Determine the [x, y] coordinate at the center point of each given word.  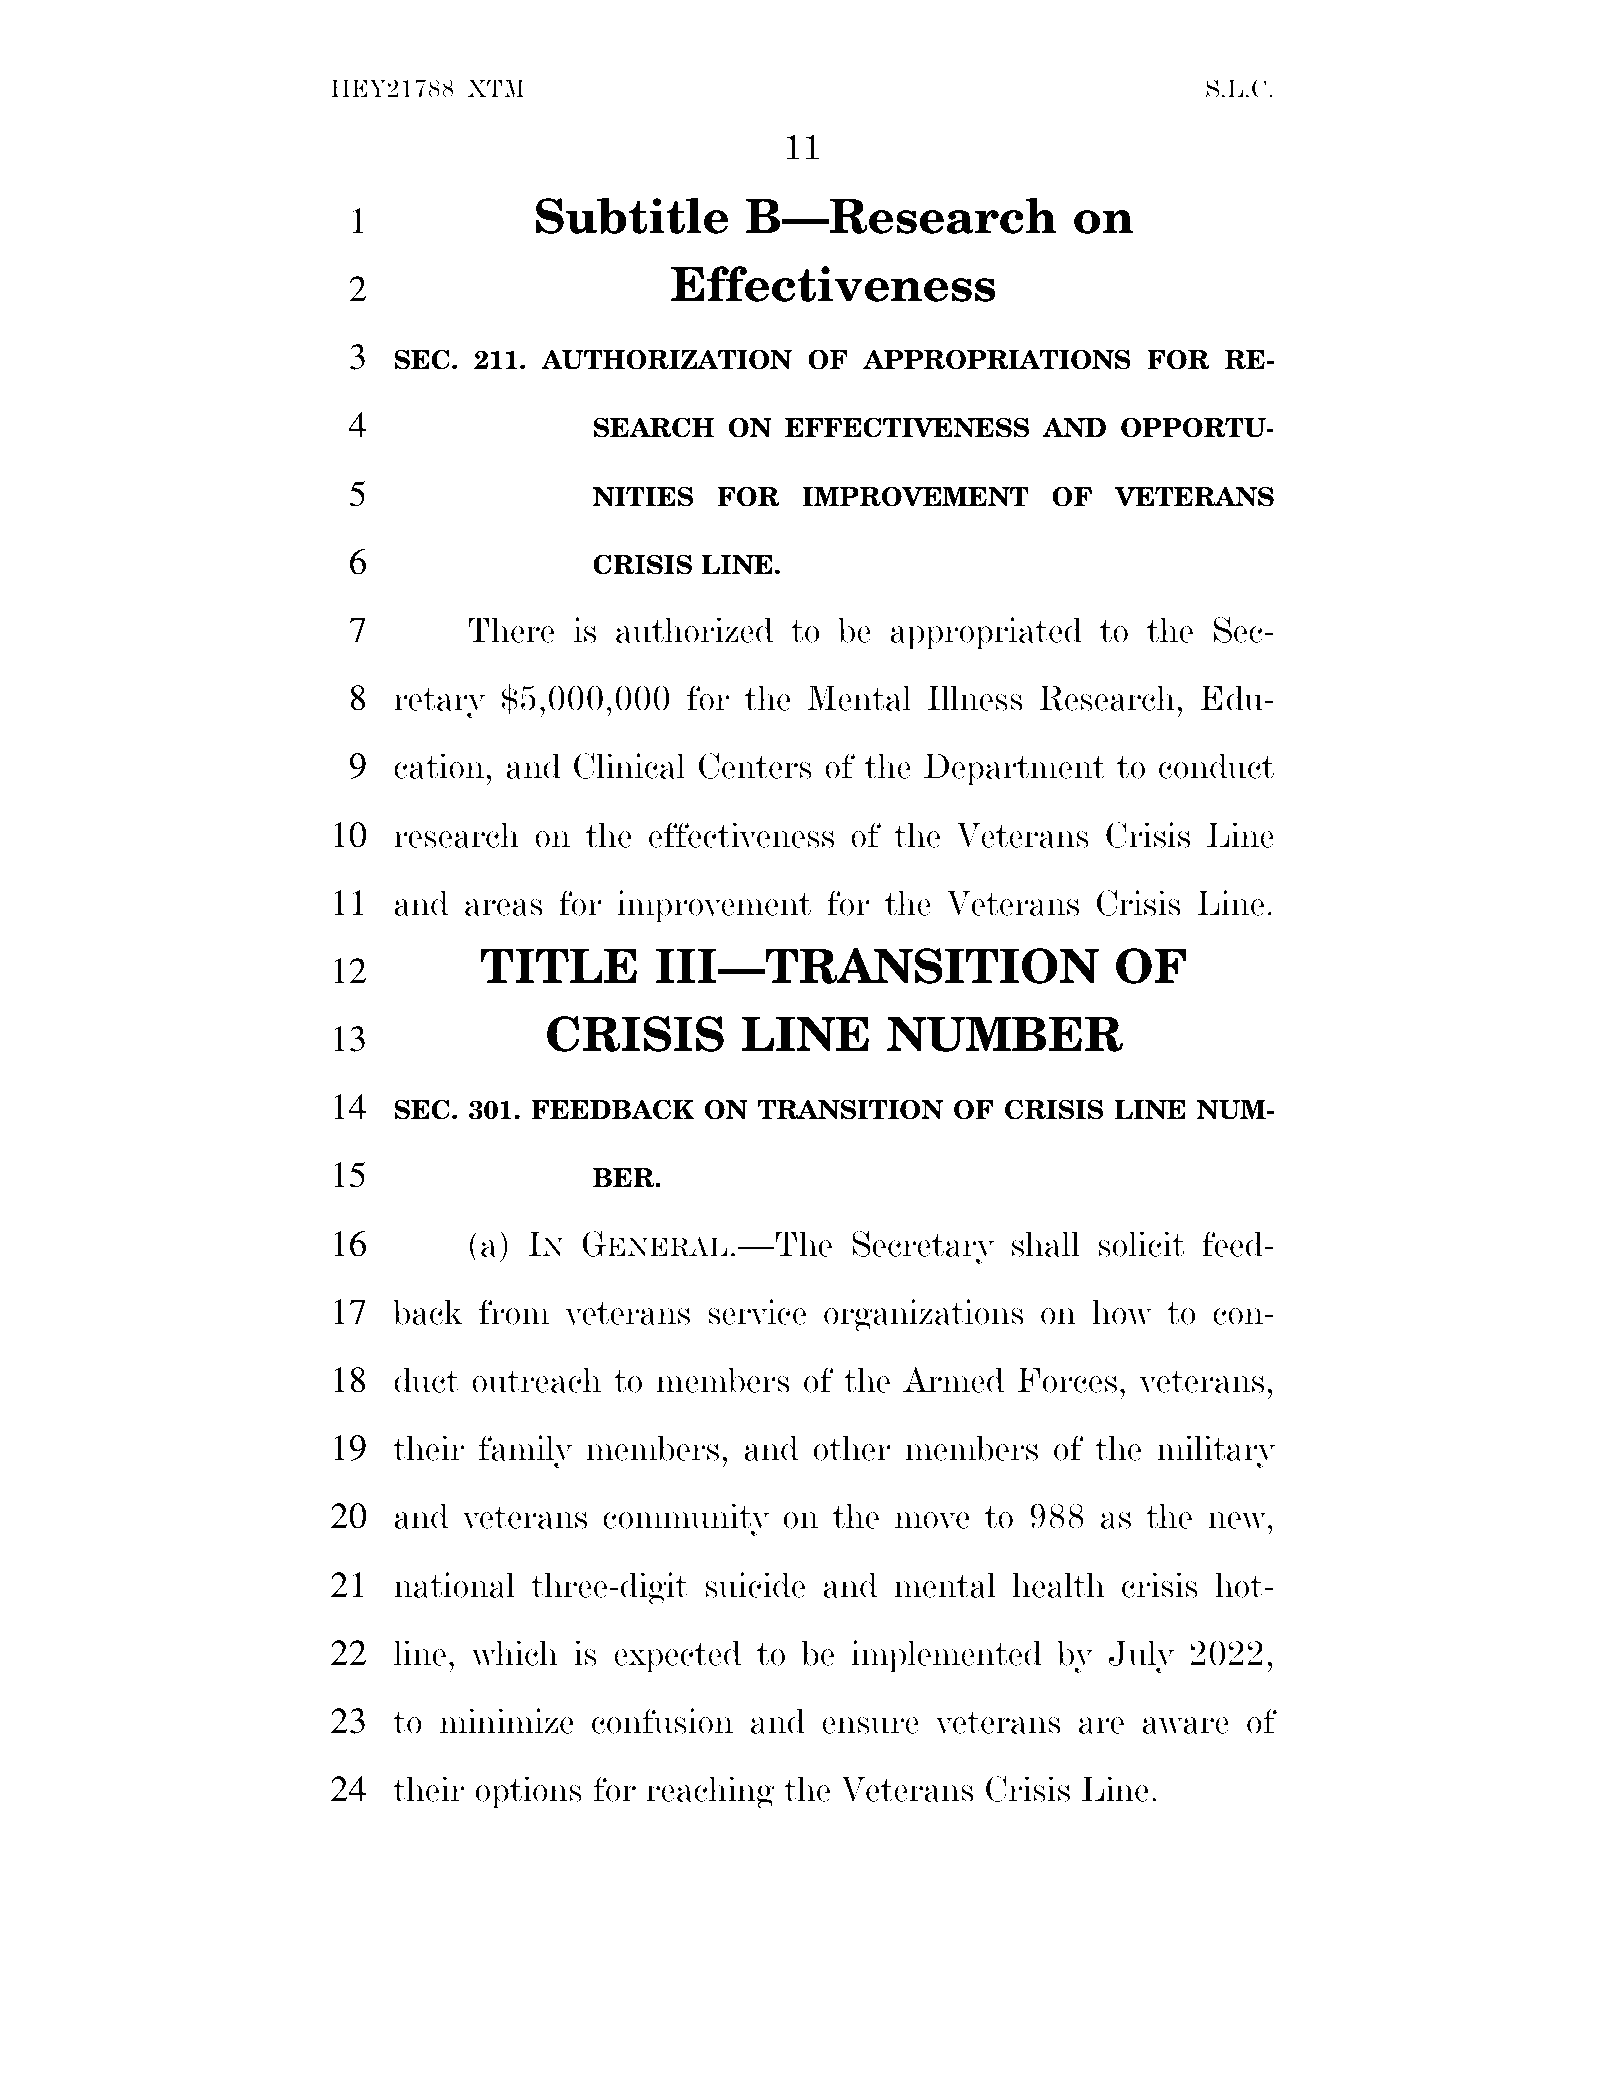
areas [504, 907]
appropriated [986, 633]
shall [1046, 1244]
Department [1014, 769]
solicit [1141, 1244]
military [1216, 1451]
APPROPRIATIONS [997, 359]
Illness [975, 698]
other [852, 1448]
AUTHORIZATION [666, 359]
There [511, 630]
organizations [924, 1315]
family [526, 1451]
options [529, 1792]
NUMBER [1005, 1034]
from [514, 1312]
